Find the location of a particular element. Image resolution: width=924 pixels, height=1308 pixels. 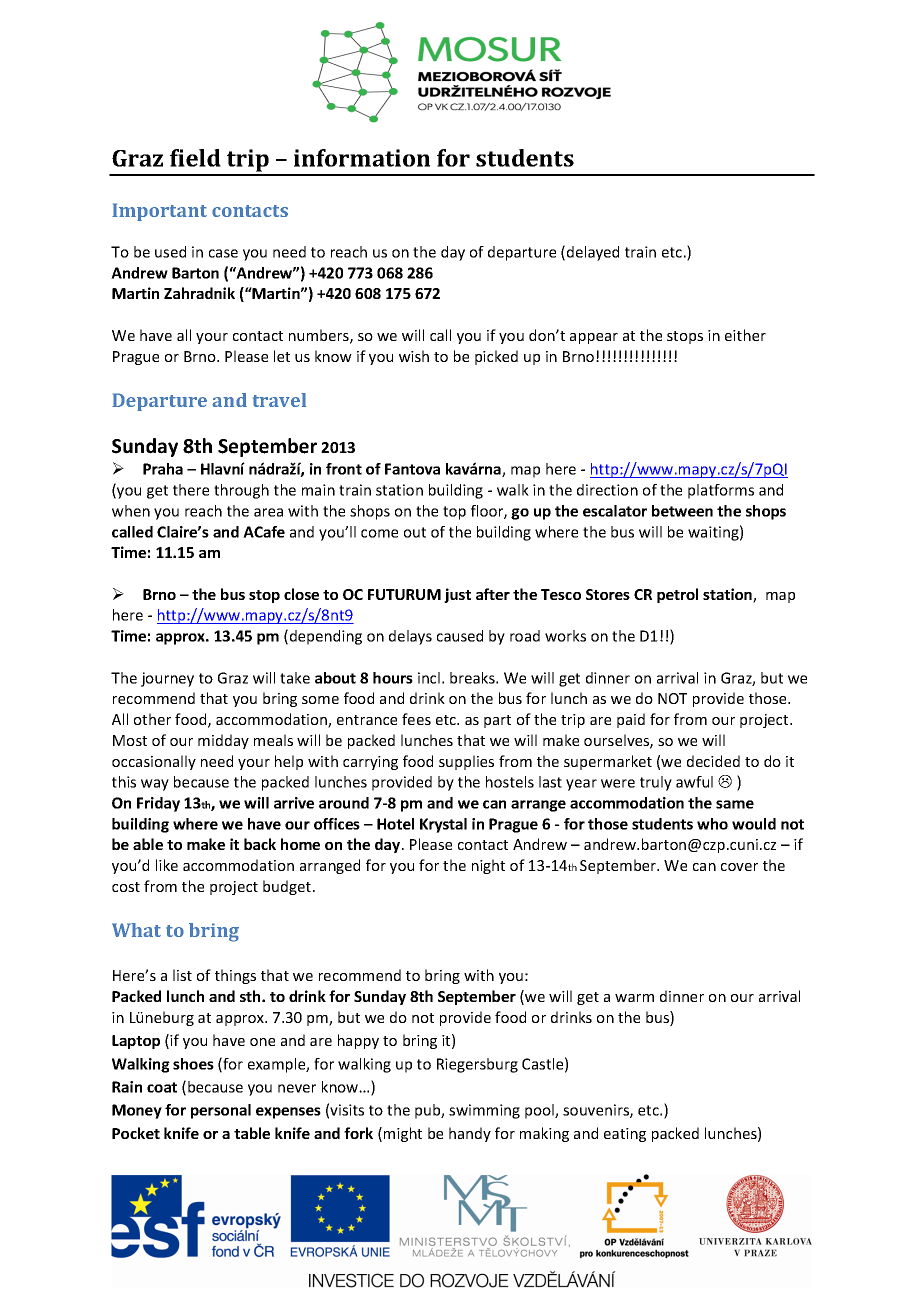

travel is located at coordinates (279, 400).
